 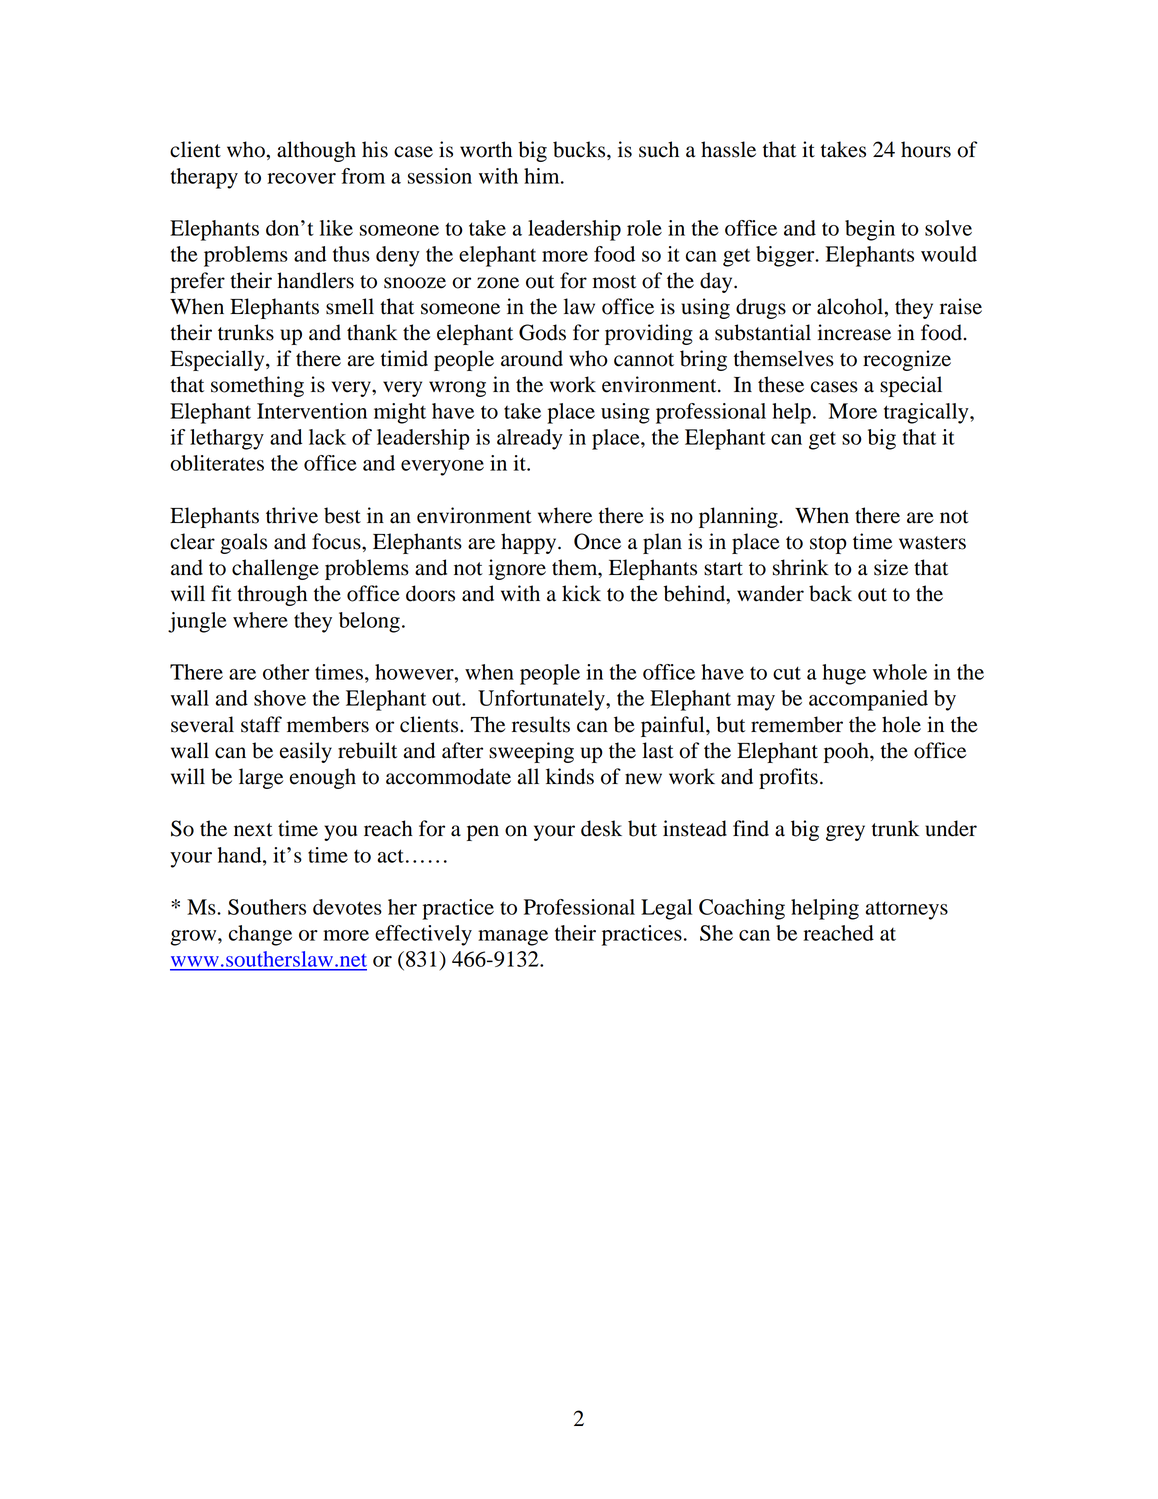 I want to click on around, so click(x=532, y=358).
